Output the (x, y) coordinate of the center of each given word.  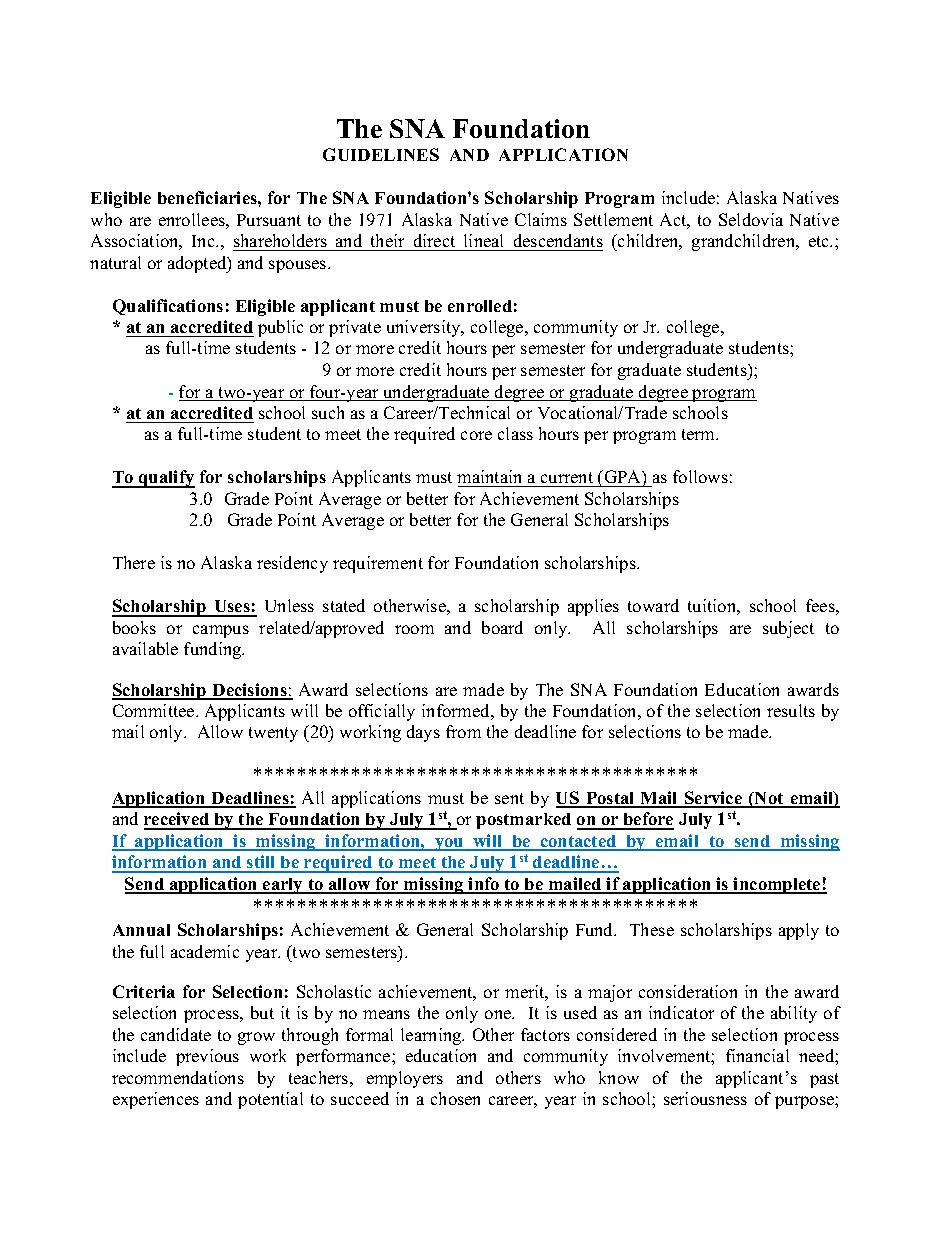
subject (788, 629)
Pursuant (269, 220)
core (476, 435)
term (700, 434)
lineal (483, 240)
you (449, 844)
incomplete (777, 885)
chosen (455, 1098)
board (502, 627)
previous (207, 1057)
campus (221, 631)
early (283, 886)
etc (820, 241)
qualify (166, 479)
